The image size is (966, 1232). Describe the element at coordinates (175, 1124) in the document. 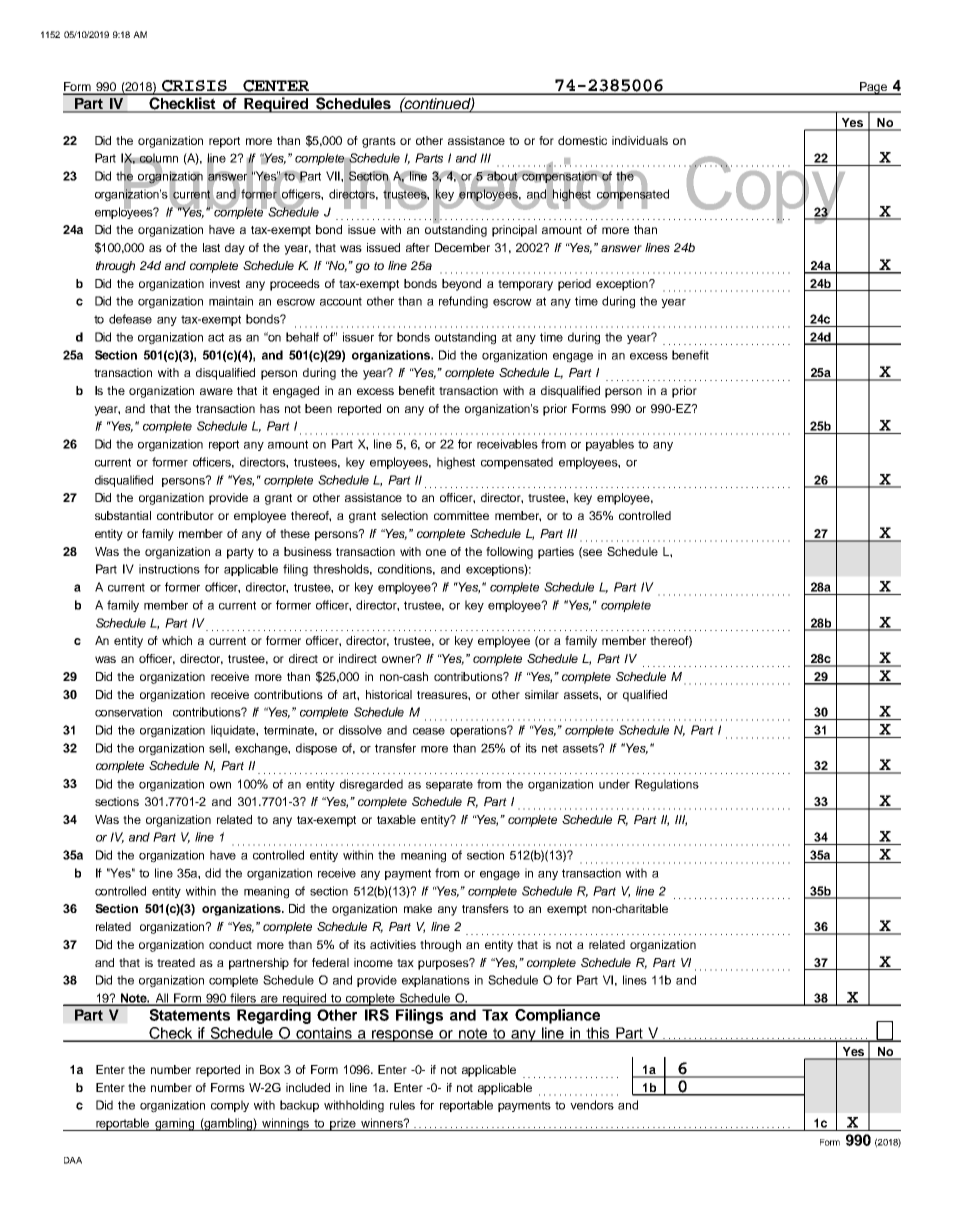

I see `gaming` at that location.
